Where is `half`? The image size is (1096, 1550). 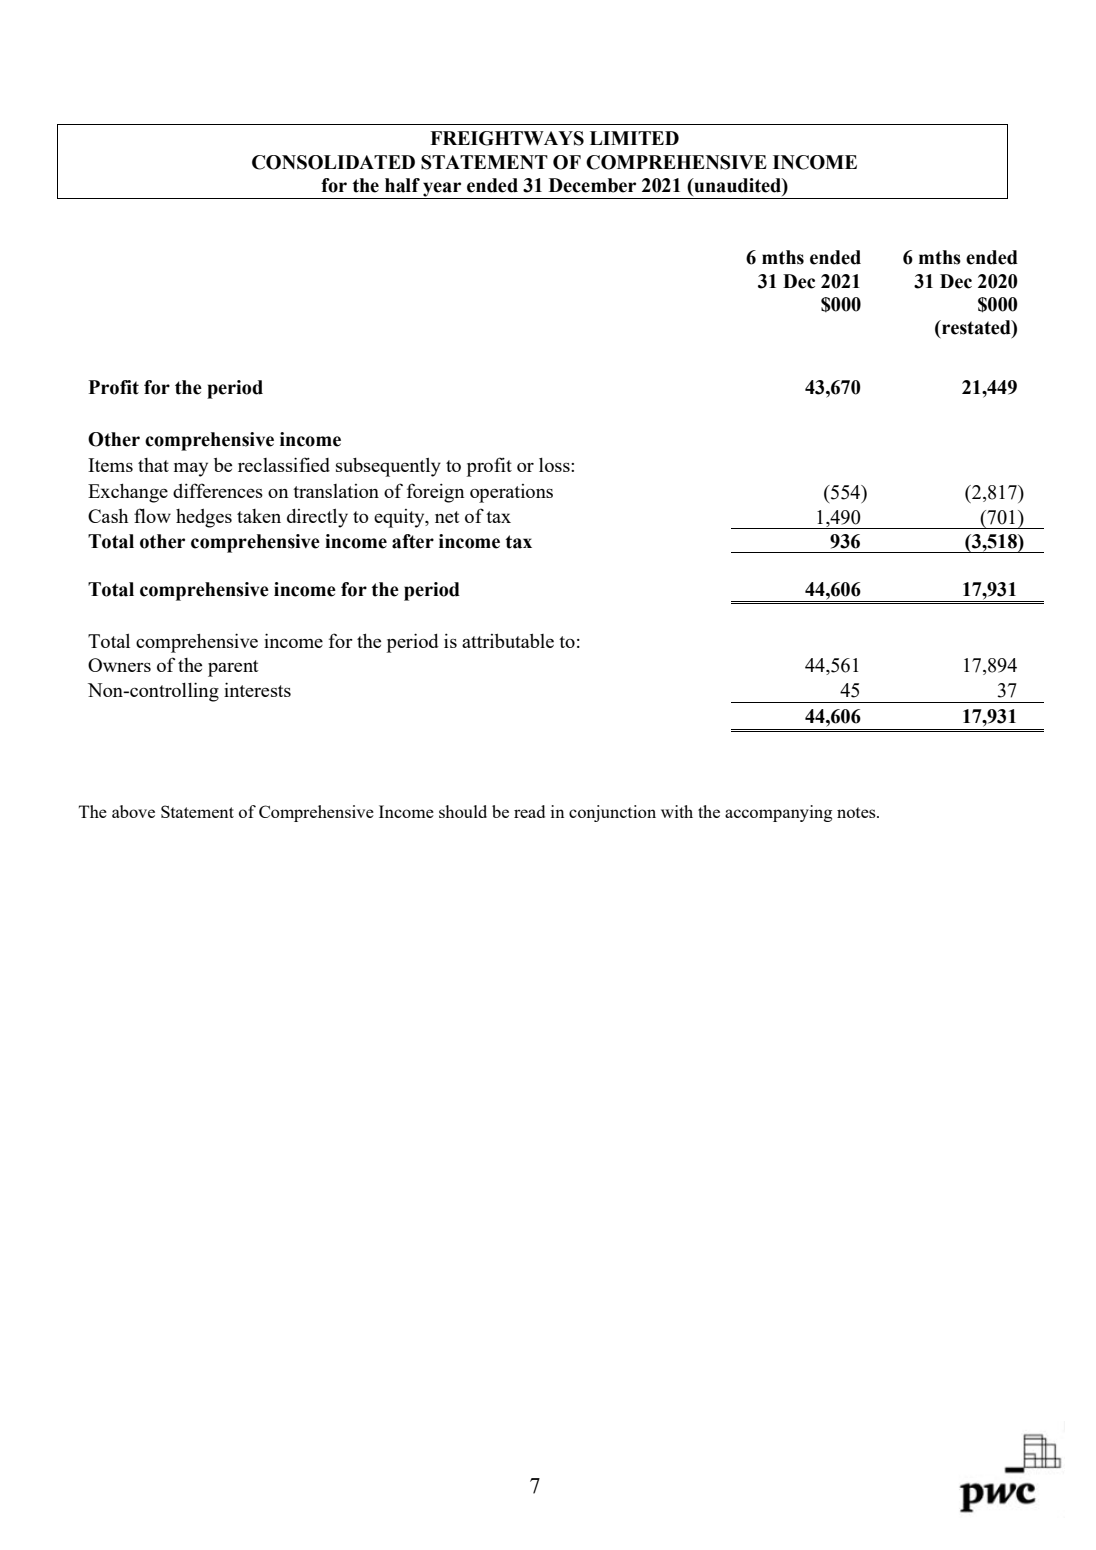 half is located at coordinates (402, 185).
